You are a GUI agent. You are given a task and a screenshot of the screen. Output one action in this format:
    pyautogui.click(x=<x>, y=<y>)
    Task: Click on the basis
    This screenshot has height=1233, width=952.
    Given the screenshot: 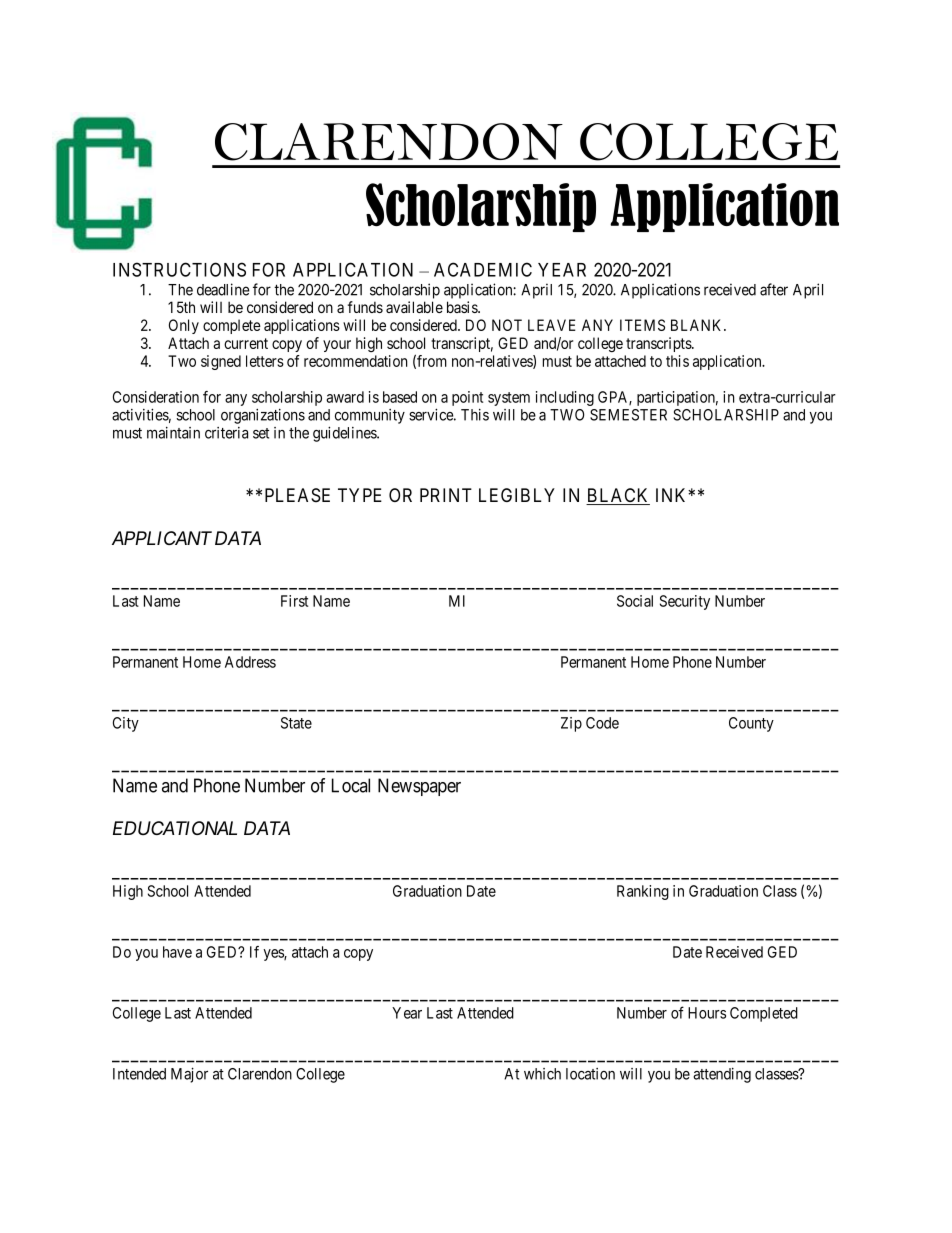 What is the action you would take?
    pyautogui.click(x=463, y=307)
